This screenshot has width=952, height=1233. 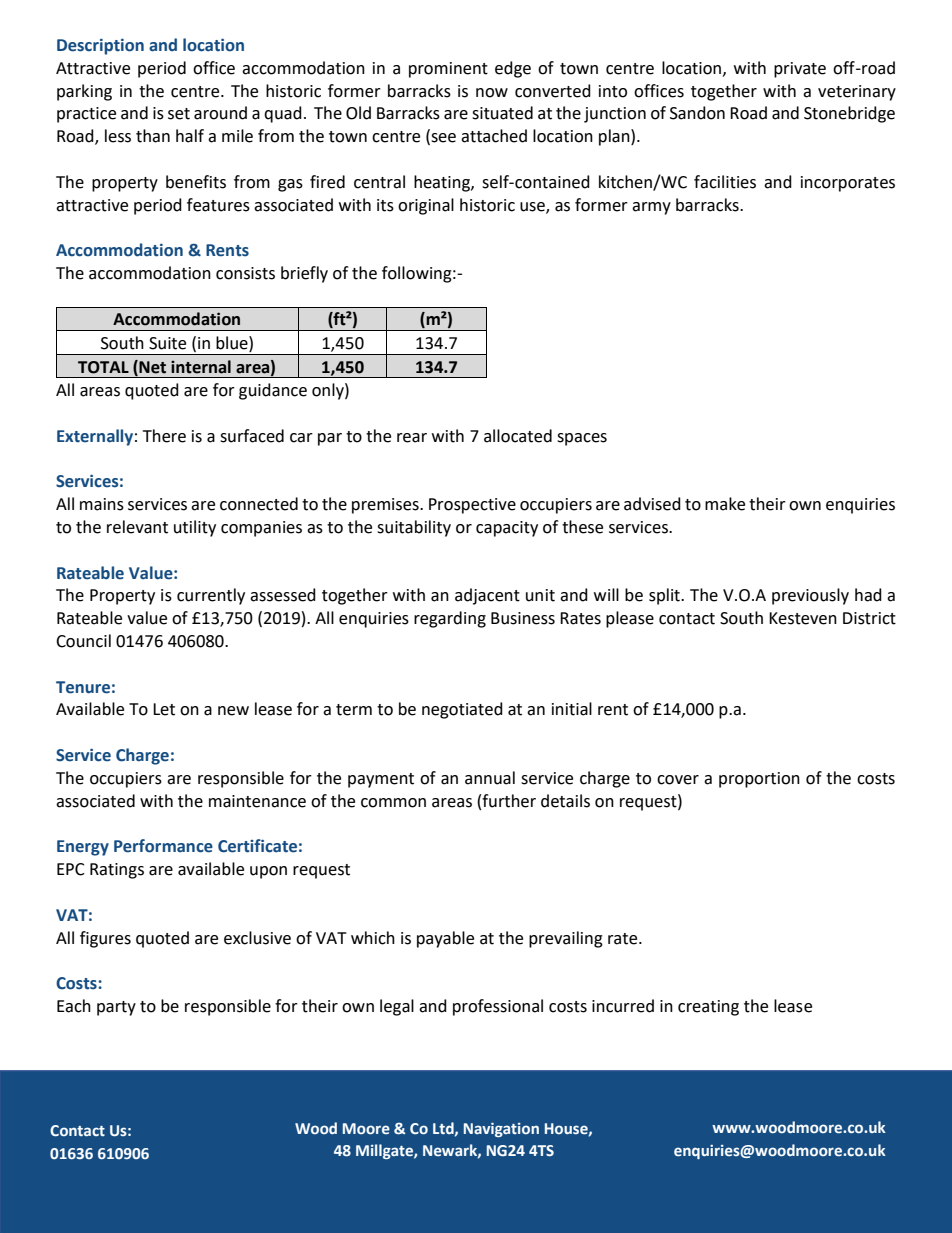 I want to click on make, so click(x=725, y=504).
